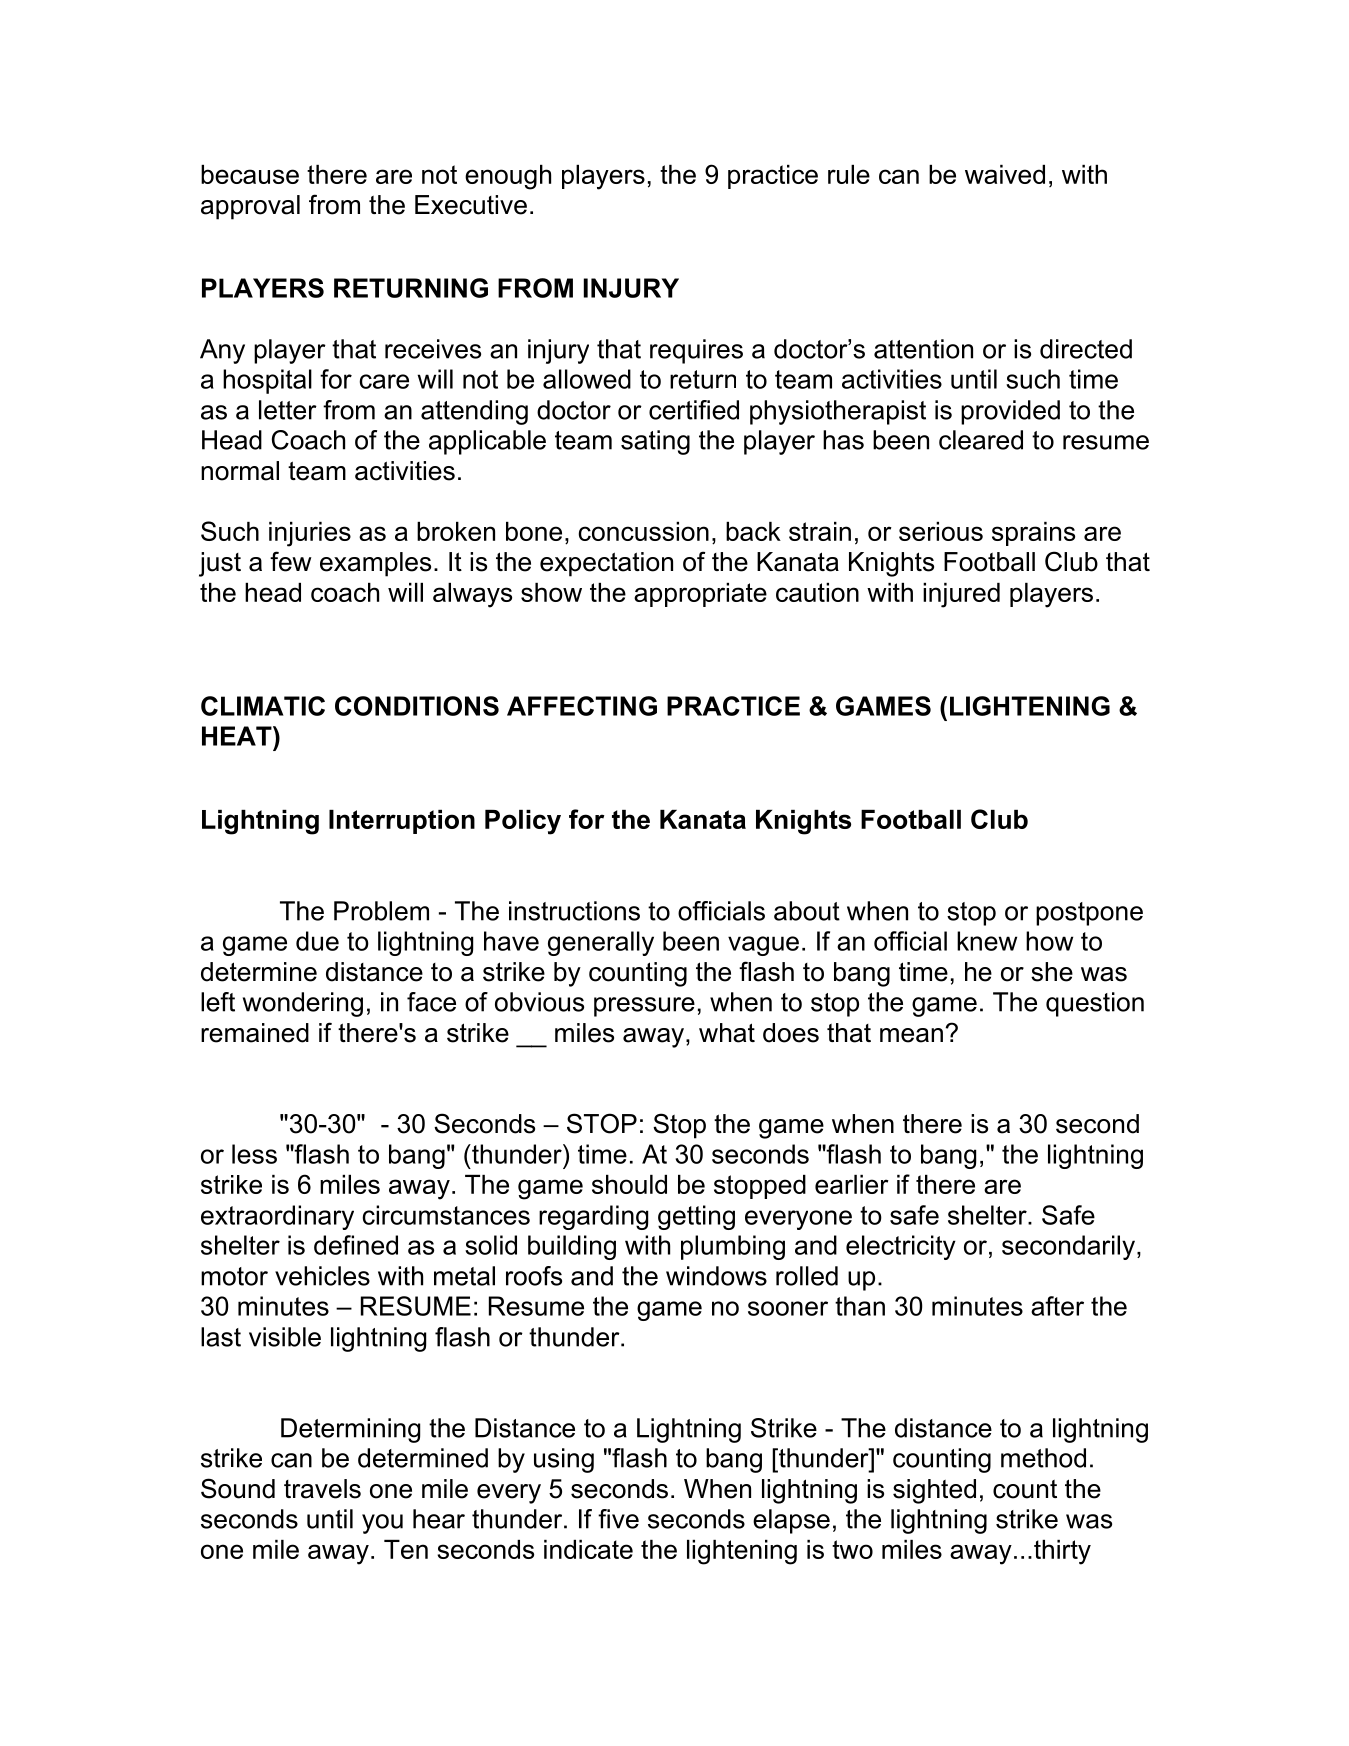 The height and width of the image is (1746, 1349). I want to click on approval, so click(250, 207).
